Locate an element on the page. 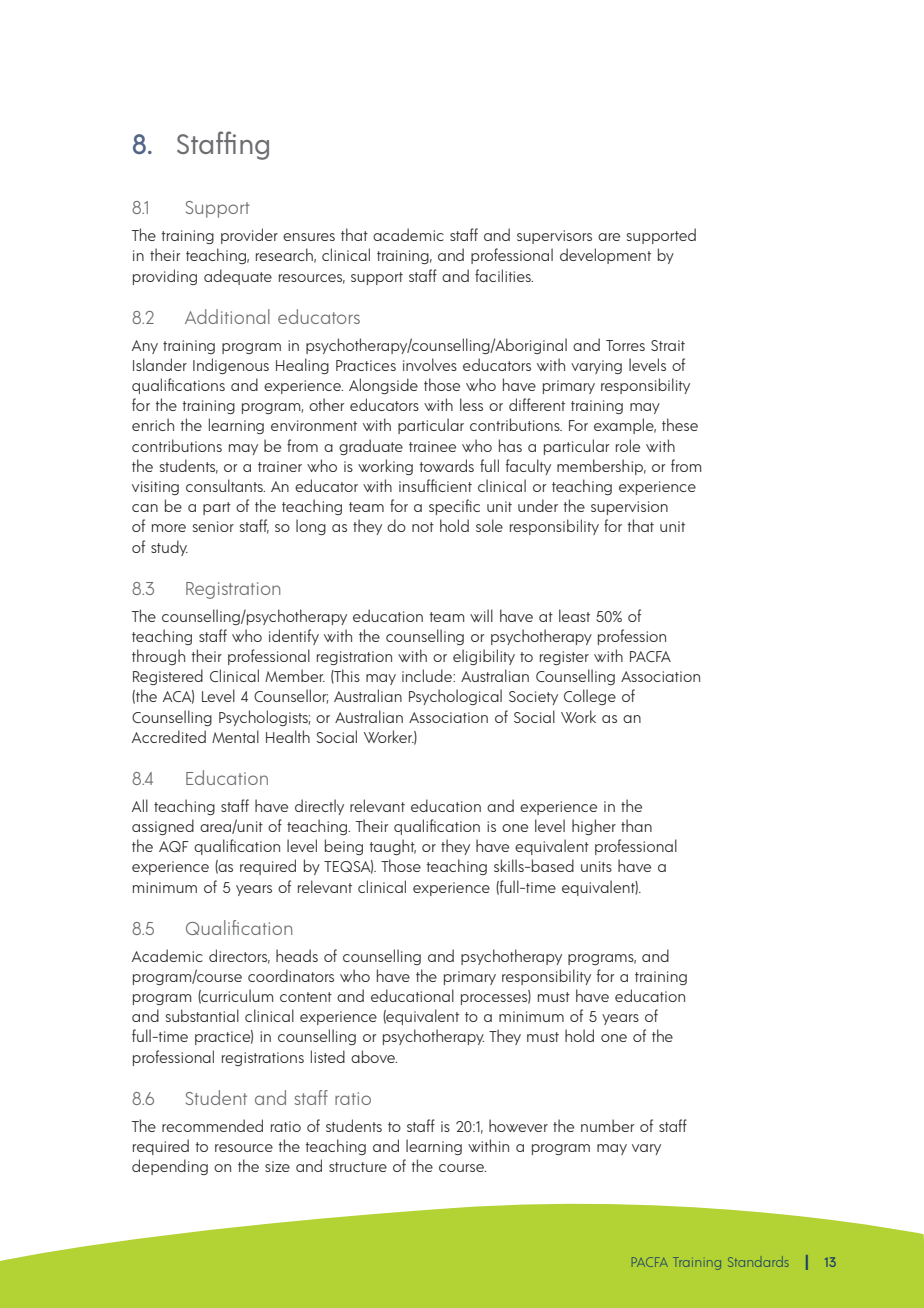 The height and width of the image is (1308, 924). Mental is located at coordinates (235, 736).
